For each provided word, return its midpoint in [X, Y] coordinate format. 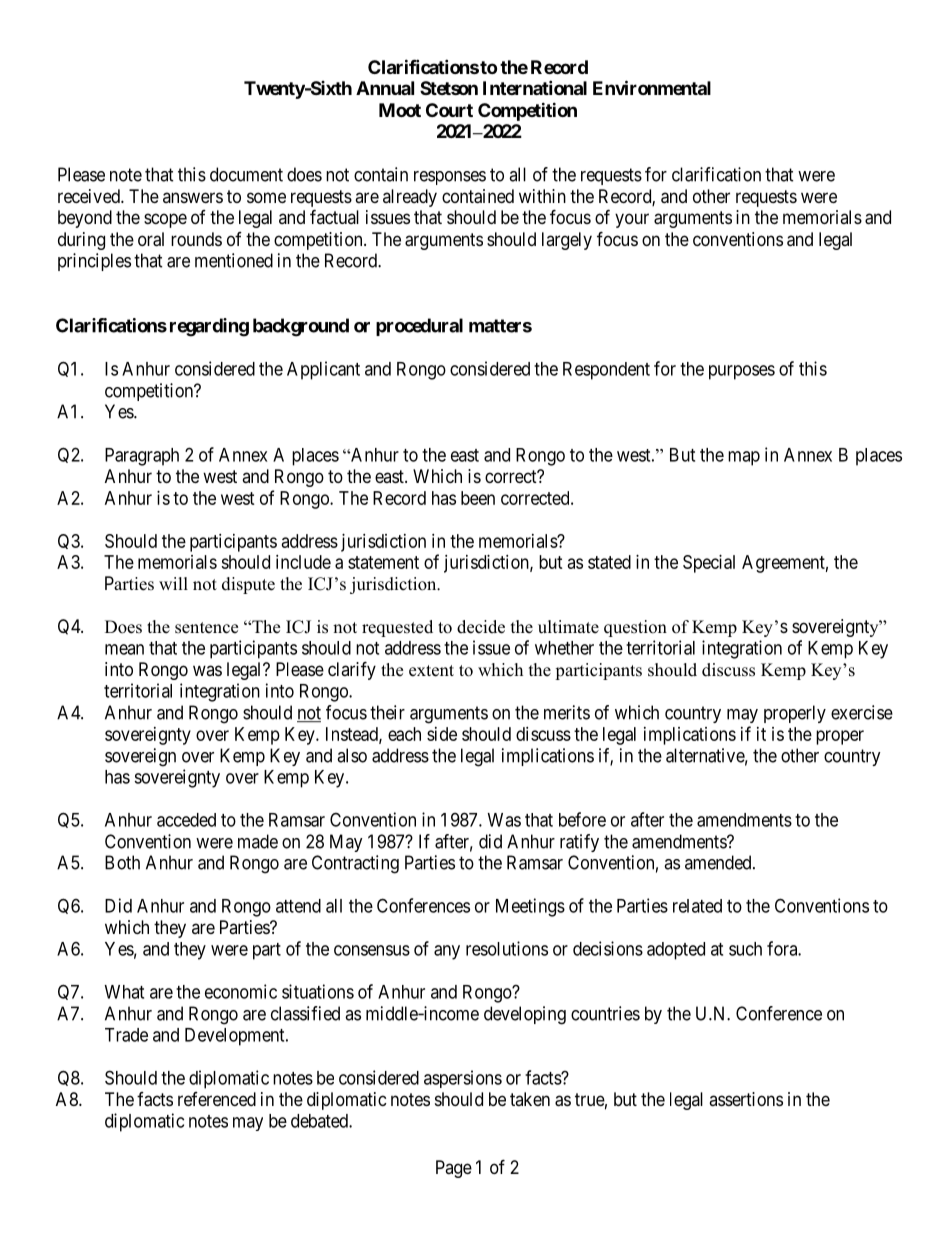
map [744, 458]
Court [449, 110]
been [478, 498]
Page [454, 1169]
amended [719, 862]
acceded [186, 820]
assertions [746, 1099]
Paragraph [142, 457]
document [246, 174]
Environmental [652, 87]
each [404, 734]
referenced [217, 1099]
